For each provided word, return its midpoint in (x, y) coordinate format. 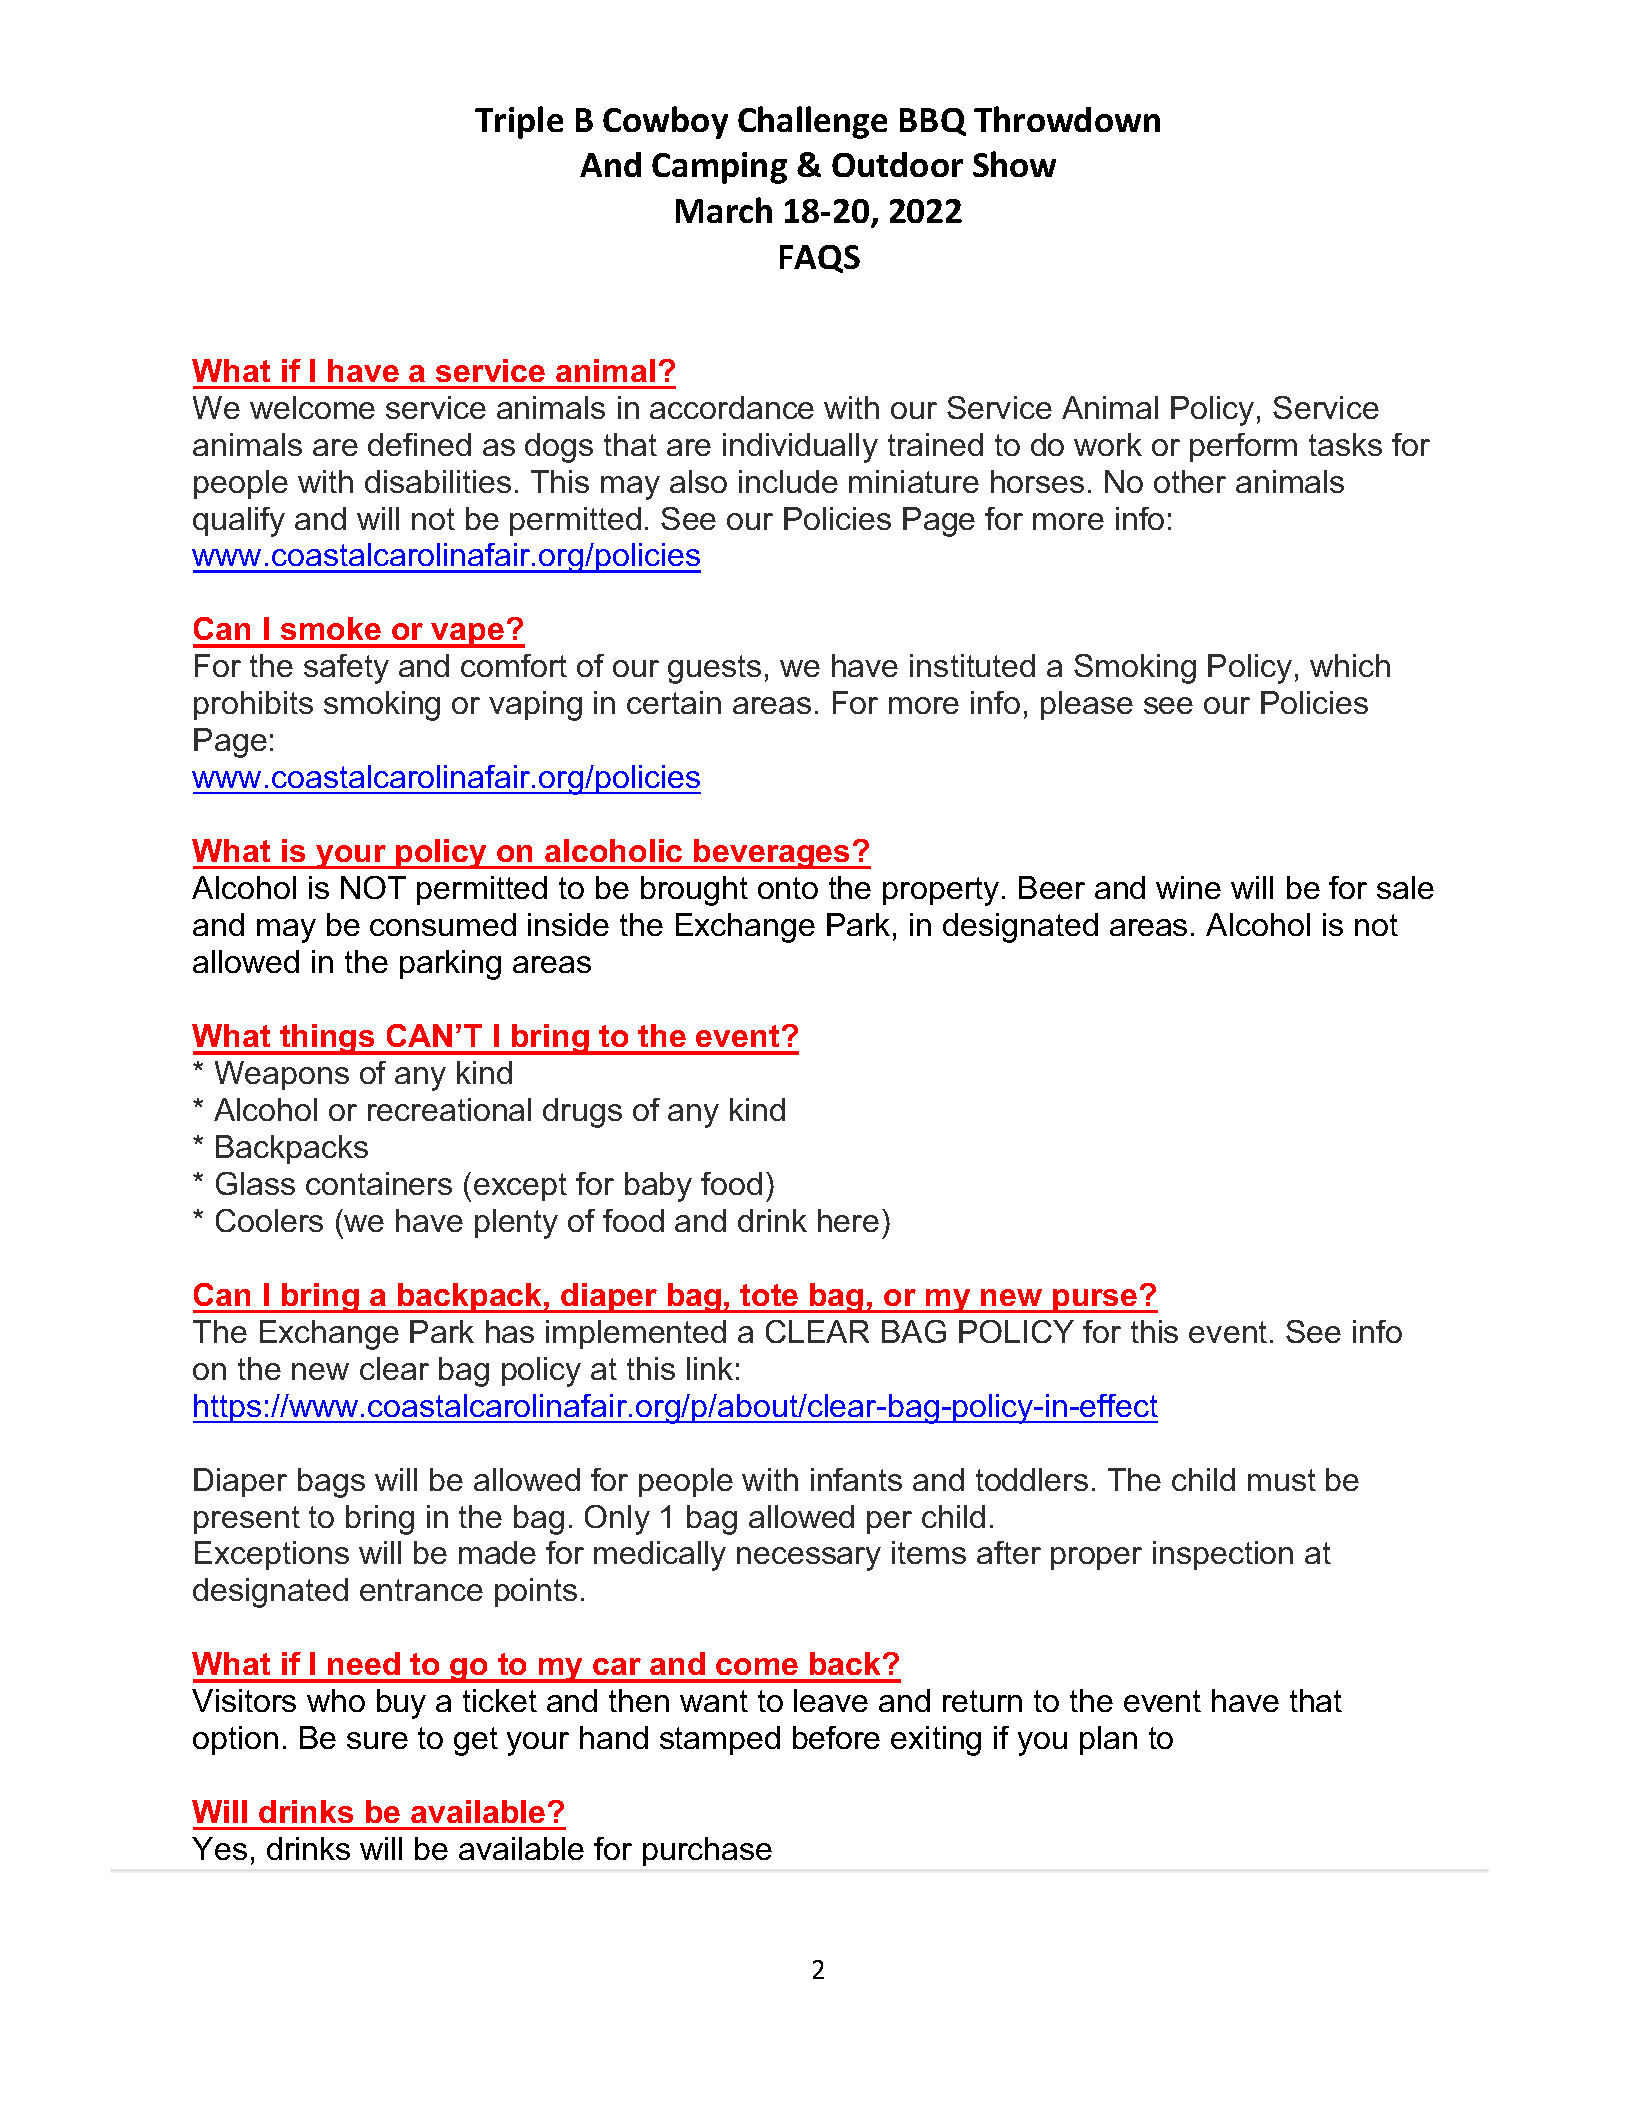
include (788, 481)
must (1282, 1480)
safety (346, 669)
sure (377, 1740)
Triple (519, 122)
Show (1014, 164)
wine (1188, 887)
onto (788, 888)
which (1350, 665)
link (710, 1368)
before (836, 1737)
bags (331, 1483)
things (327, 1039)
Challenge (812, 122)
